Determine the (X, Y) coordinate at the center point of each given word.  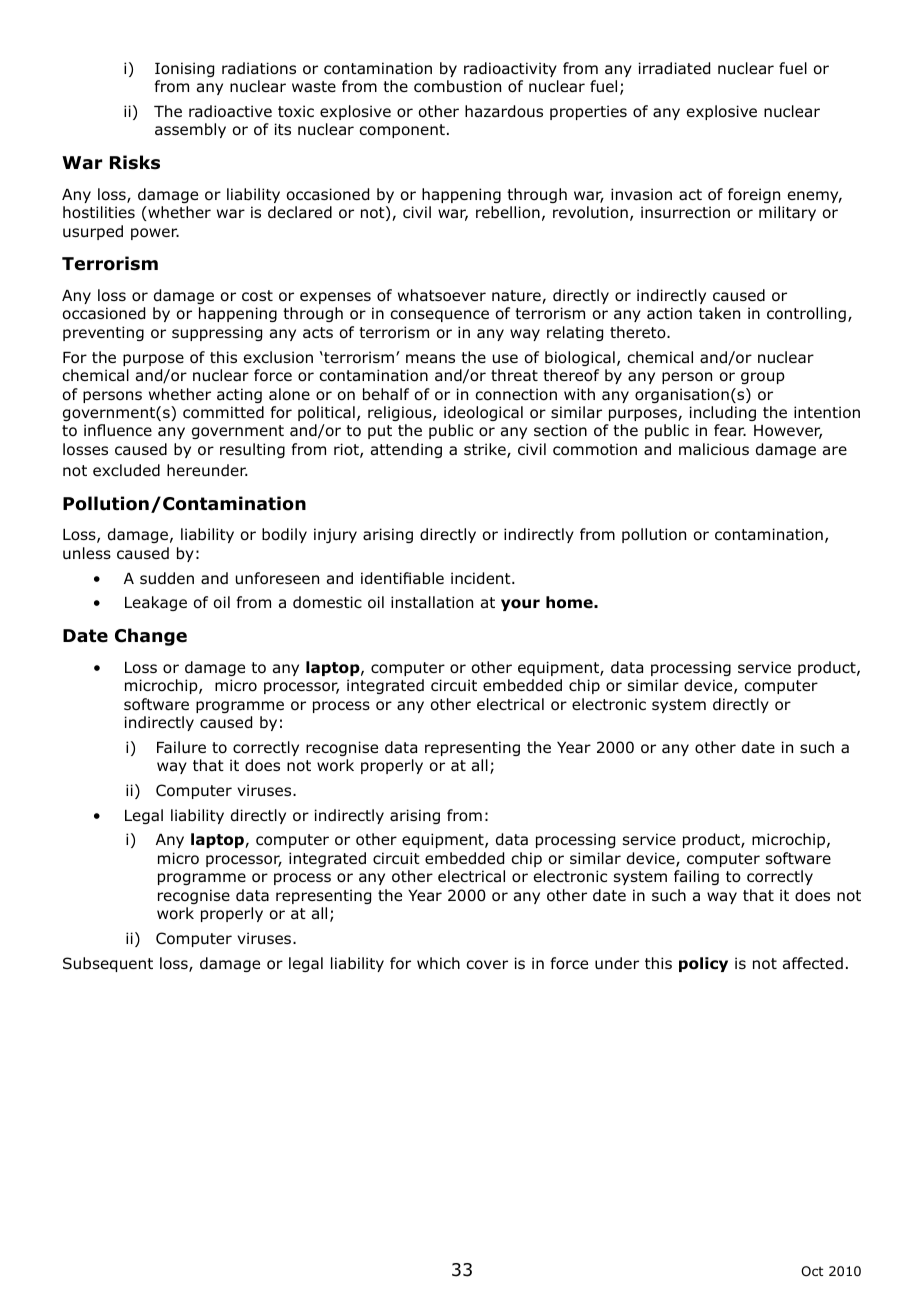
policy (703, 964)
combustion (457, 86)
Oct (812, 1271)
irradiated (674, 68)
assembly (190, 130)
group (763, 378)
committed (223, 412)
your (520, 605)
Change (151, 637)
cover (487, 965)
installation (432, 602)
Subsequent (108, 964)
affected (813, 963)
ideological (483, 413)
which (438, 963)
